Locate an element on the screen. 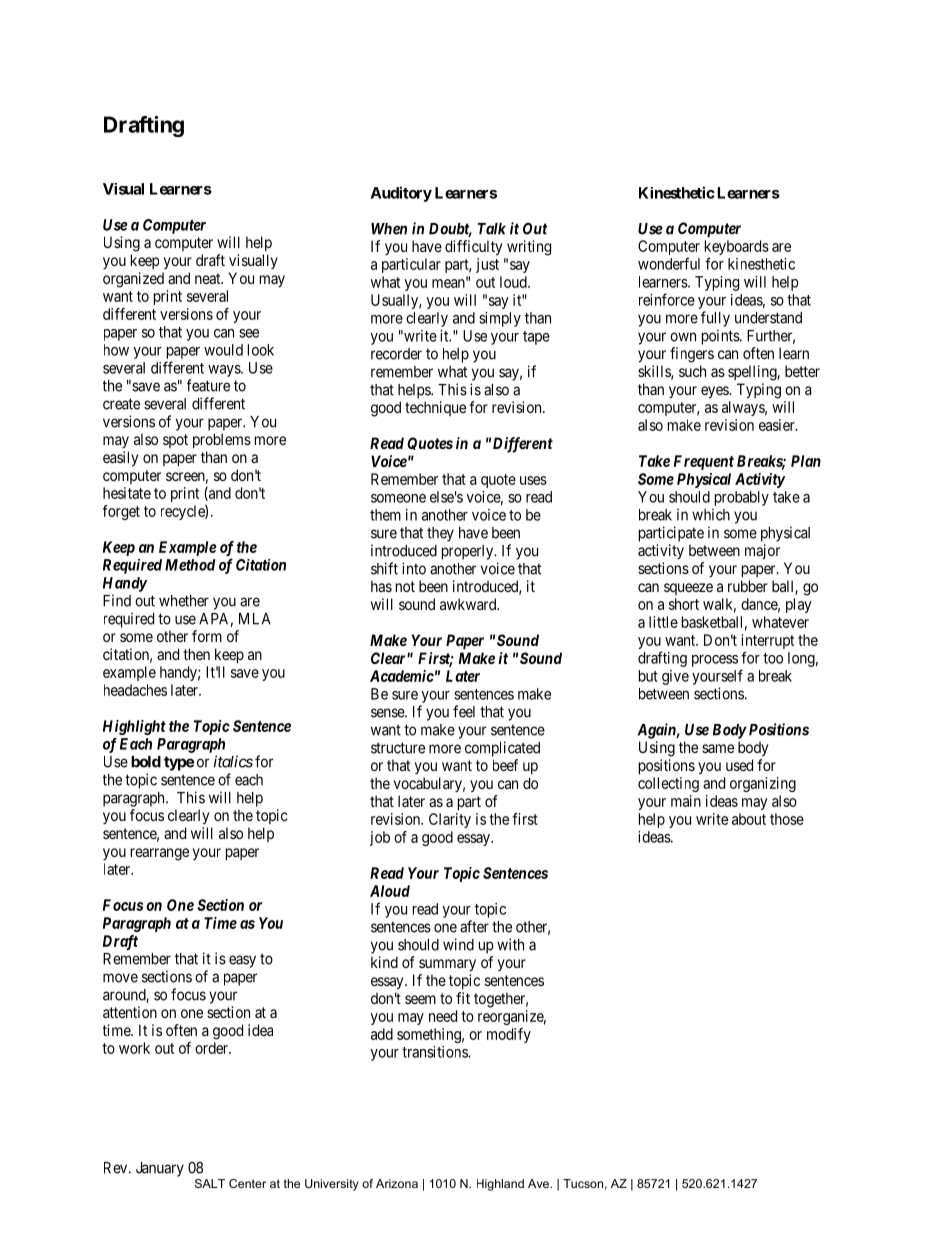  SALT is located at coordinates (210, 1183).
